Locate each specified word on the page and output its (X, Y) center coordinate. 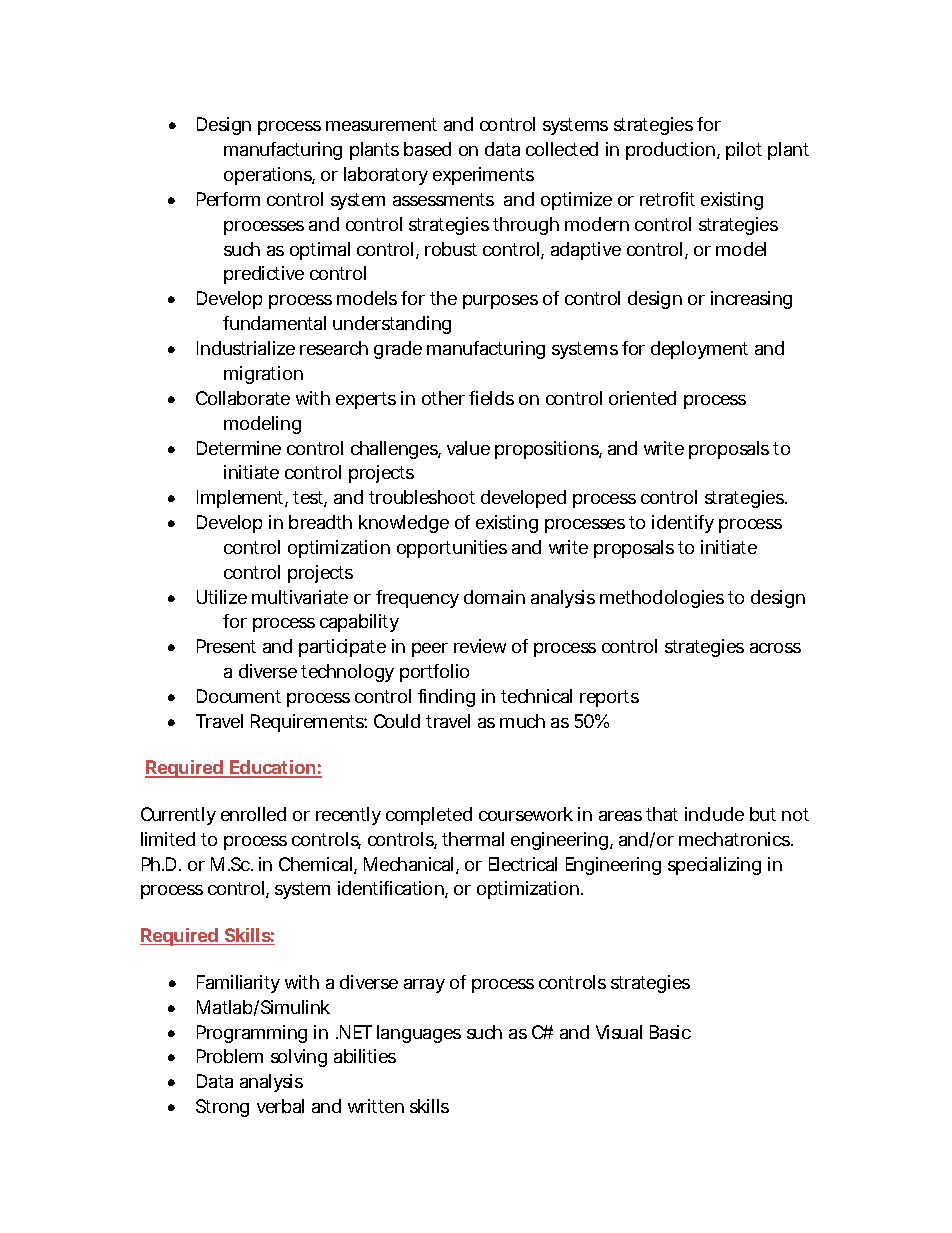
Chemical (317, 865)
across (775, 648)
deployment (699, 350)
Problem (230, 1056)
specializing (714, 866)
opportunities (452, 549)
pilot (744, 151)
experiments (483, 176)
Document (239, 696)
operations (269, 176)
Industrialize (246, 348)
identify (683, 524)
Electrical (523, 864)
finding (446, 698)
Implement (242, 499)
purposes (500, 302)
